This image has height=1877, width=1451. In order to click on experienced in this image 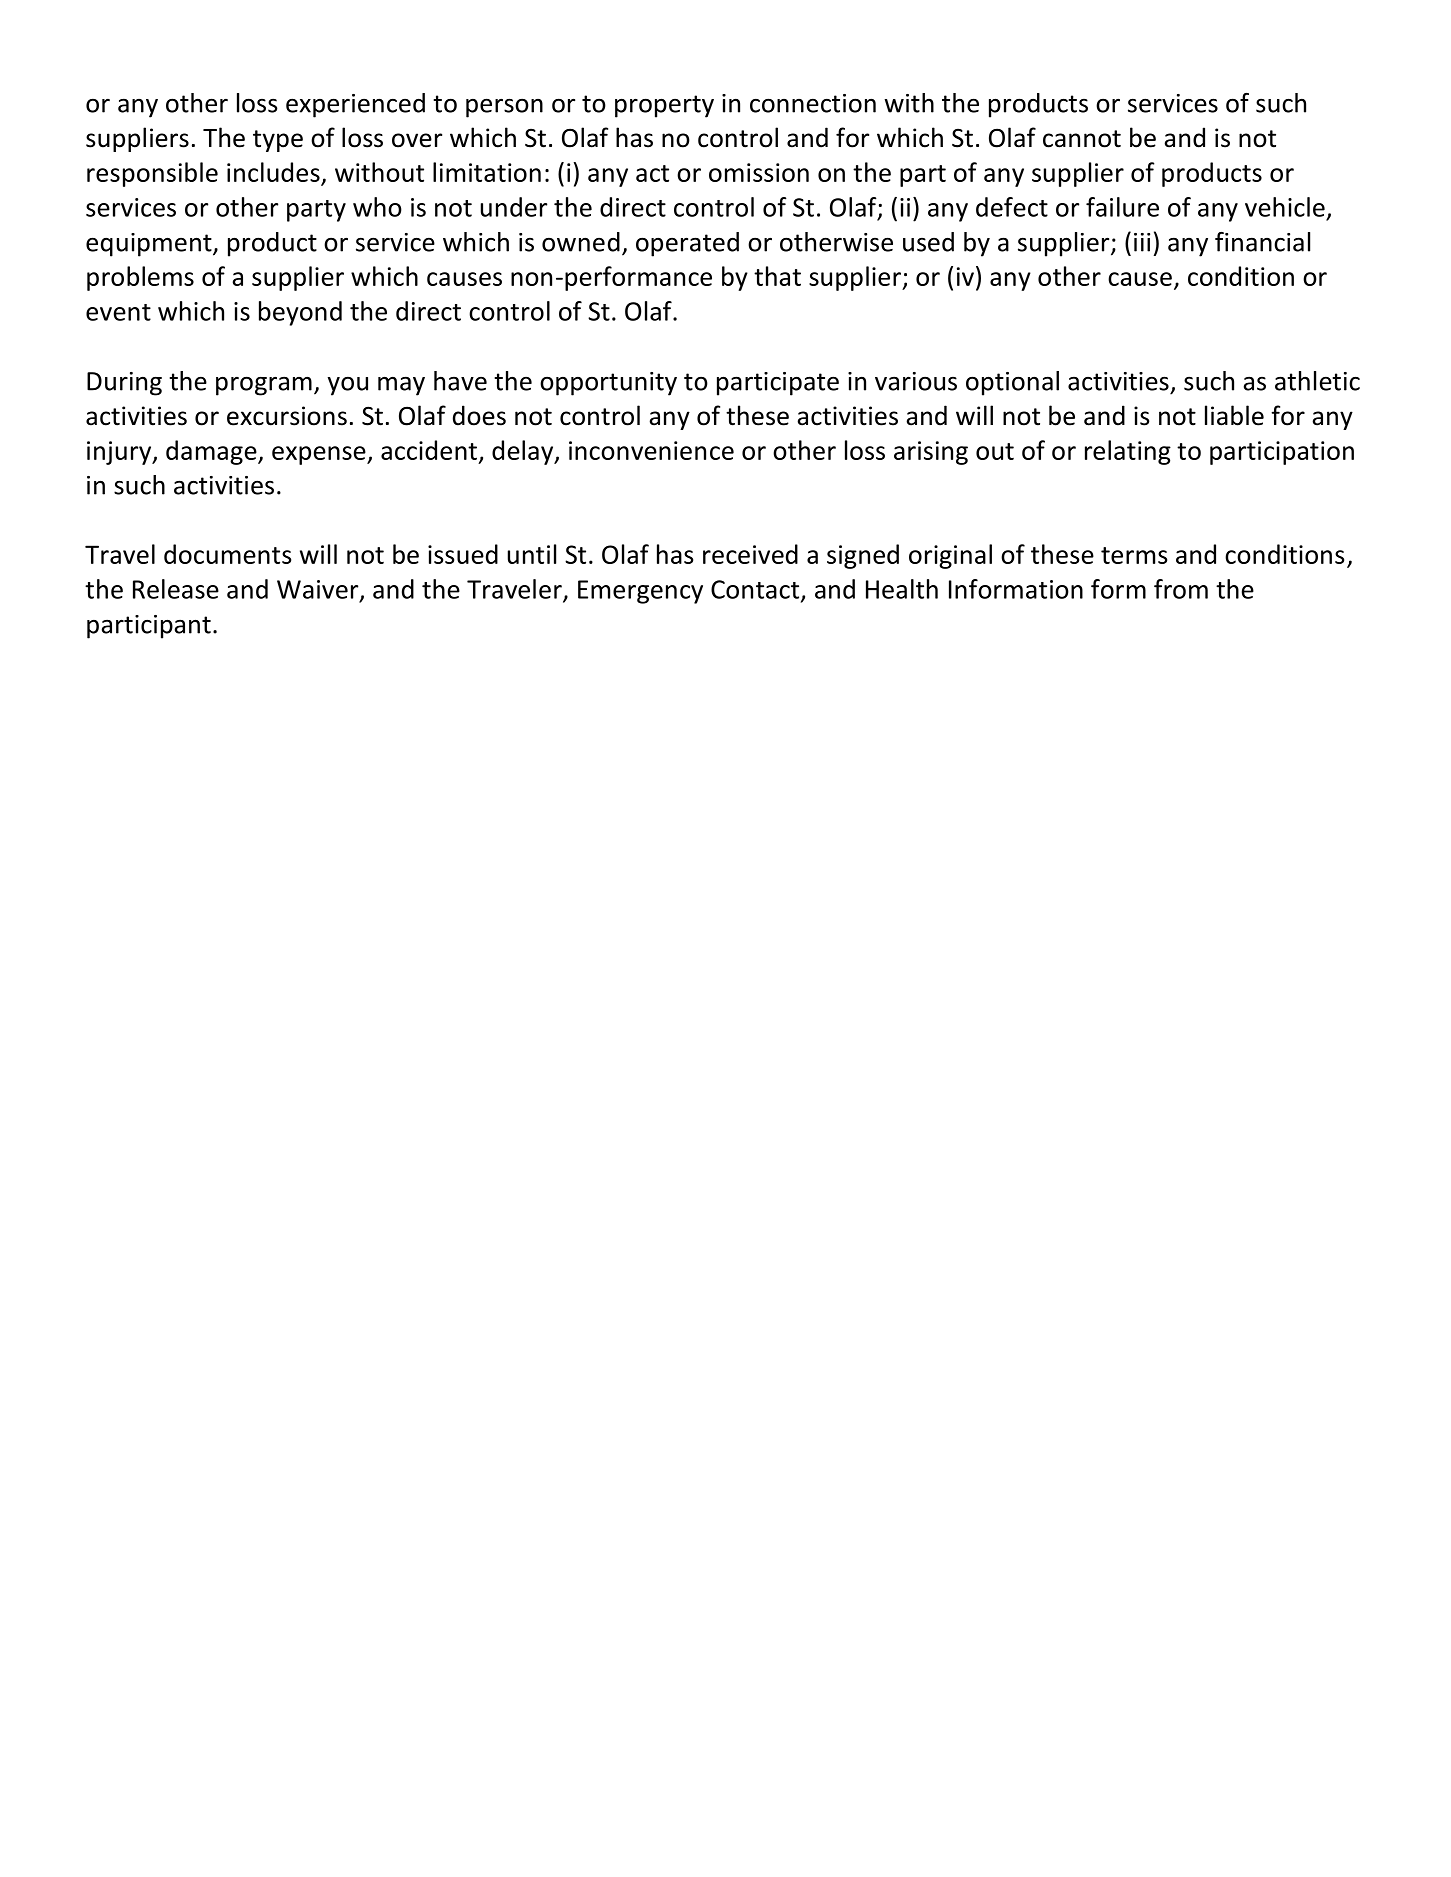, I will do `click(355, 105)`.
